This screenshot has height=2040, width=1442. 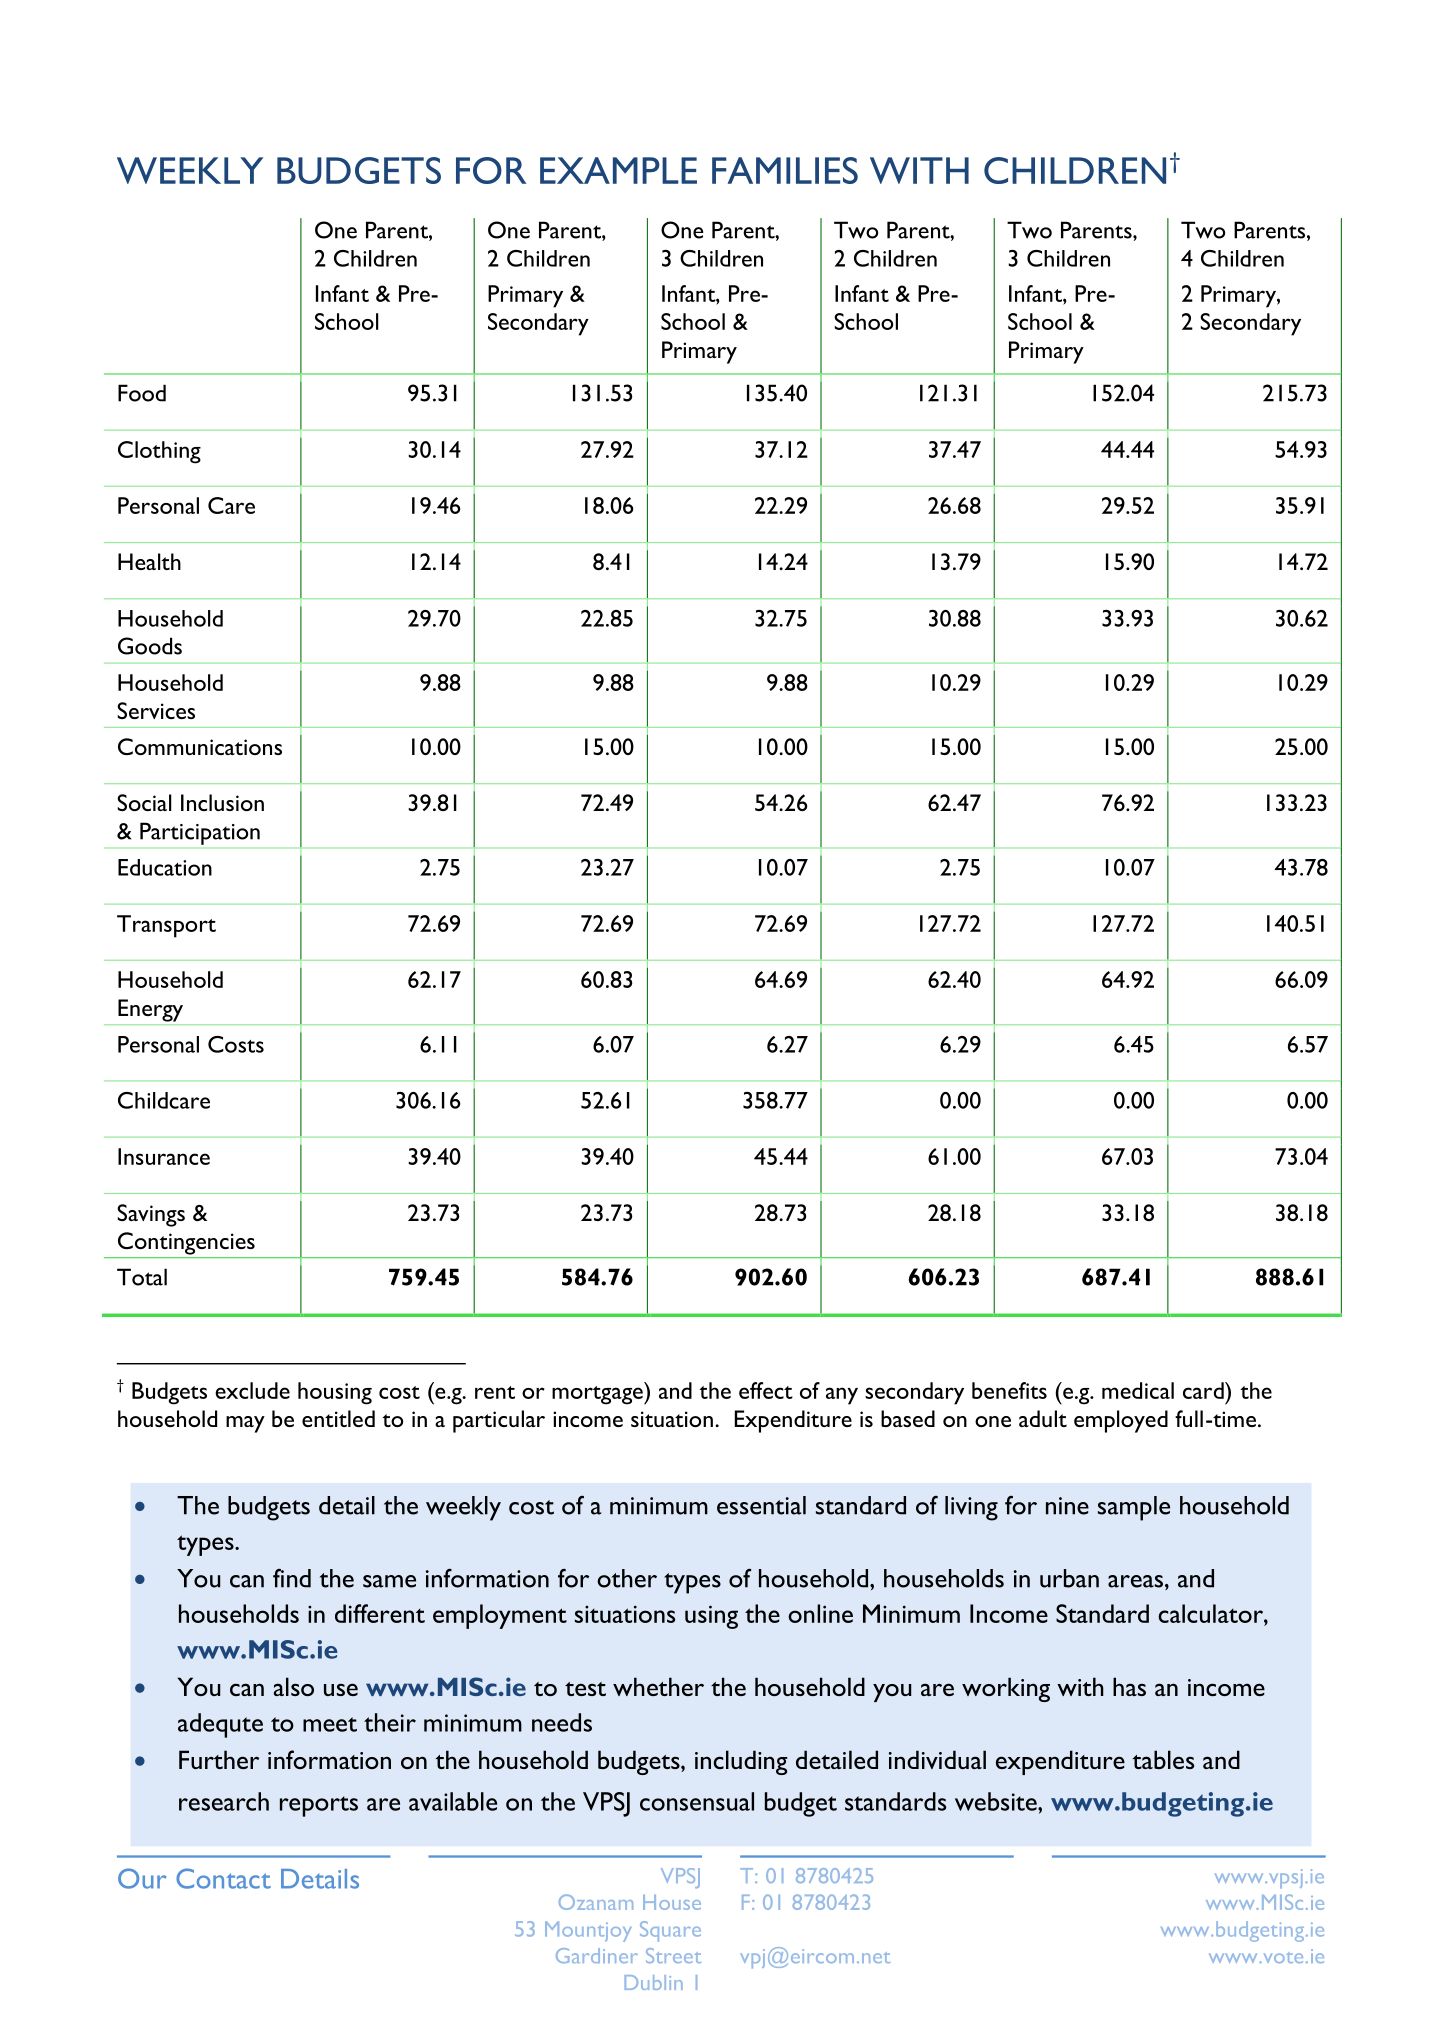 What do you see at coordinates (142, 393) in the screenshot?
I see `Food` at bounding box center [142, 393].
